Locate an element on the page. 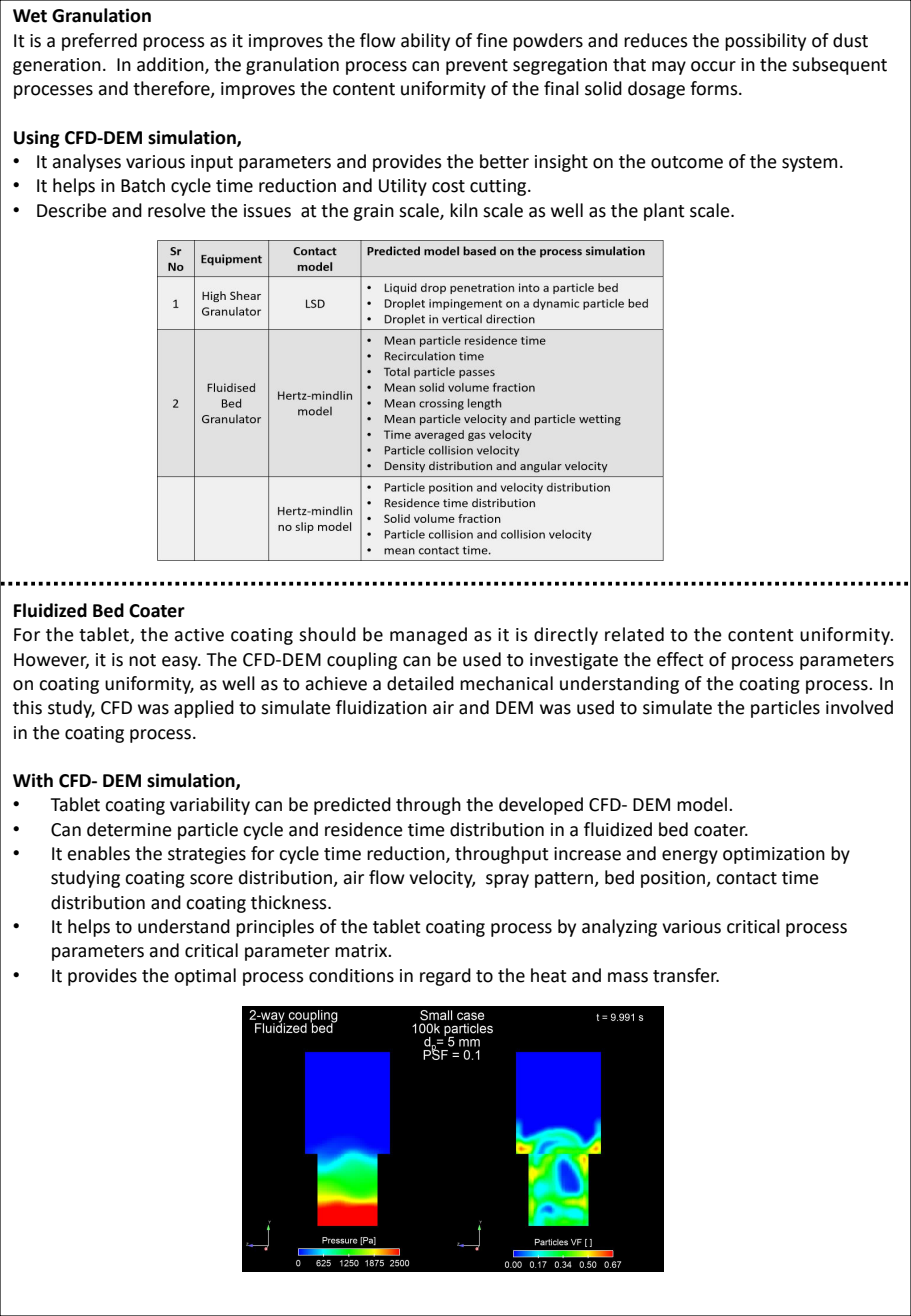 Image resolution: width=911 pixels, height=1316 pixels. possibility is located at coordinates (765, 42).
